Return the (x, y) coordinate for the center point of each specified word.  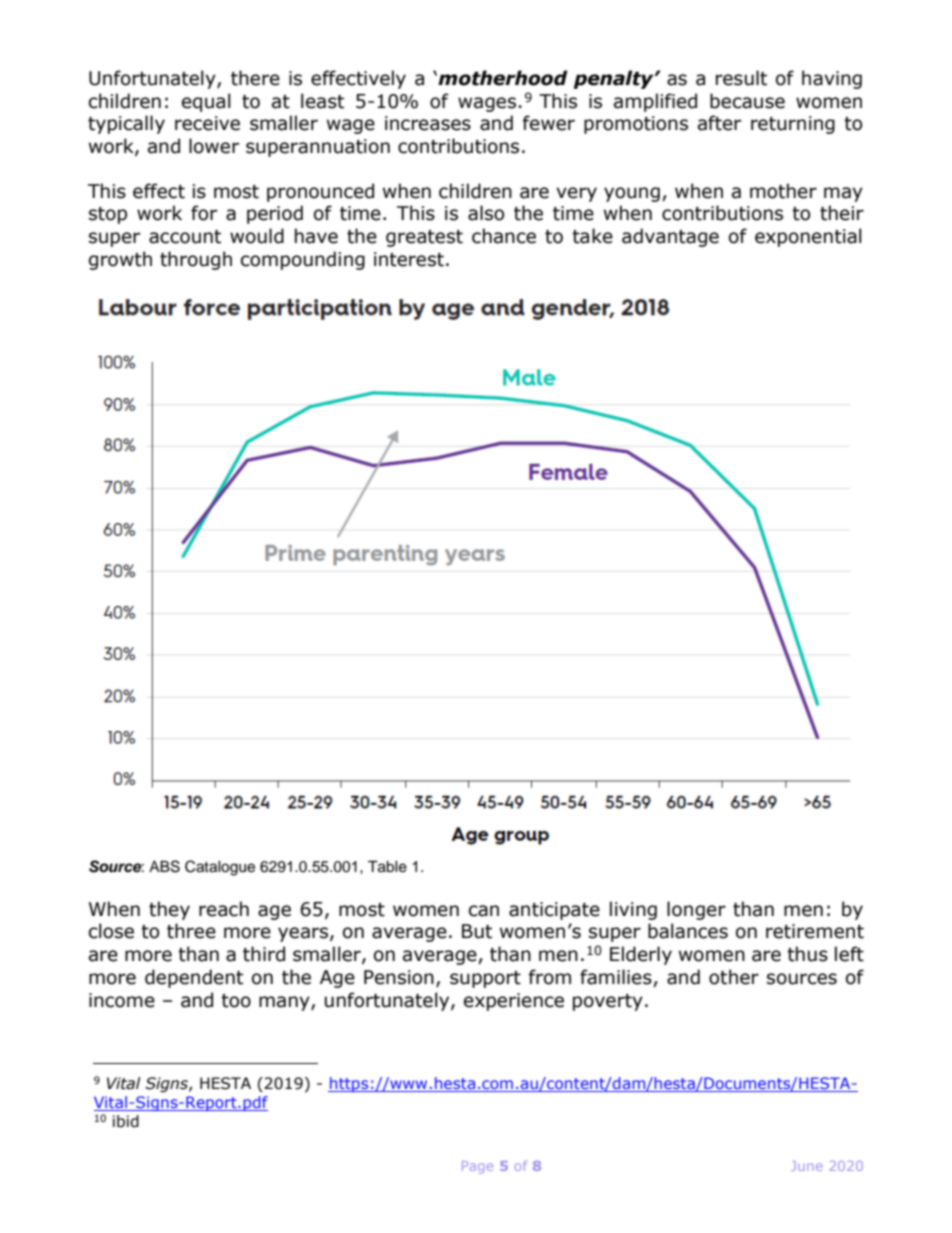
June (807, 1166)
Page (477, 1167)
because (747, 101)
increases (428, 123)
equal (206, 102)
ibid (126, 1121)
